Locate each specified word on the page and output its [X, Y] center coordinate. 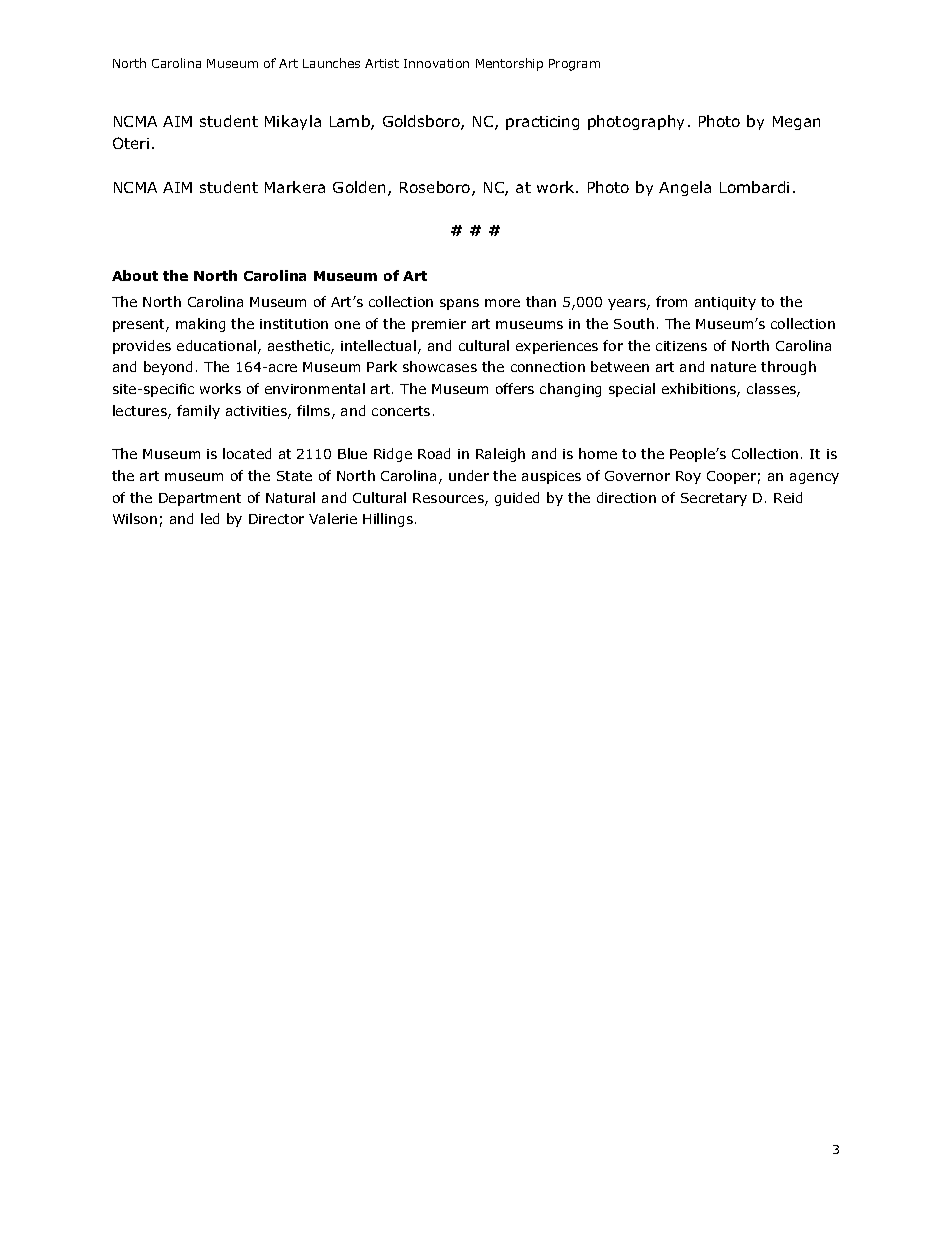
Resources [449, 499]
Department [200, 499]
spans [459, 304]
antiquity [725, 303]
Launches [331, 63]
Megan [796, 123]
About [135, 275]
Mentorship [509, 64]
